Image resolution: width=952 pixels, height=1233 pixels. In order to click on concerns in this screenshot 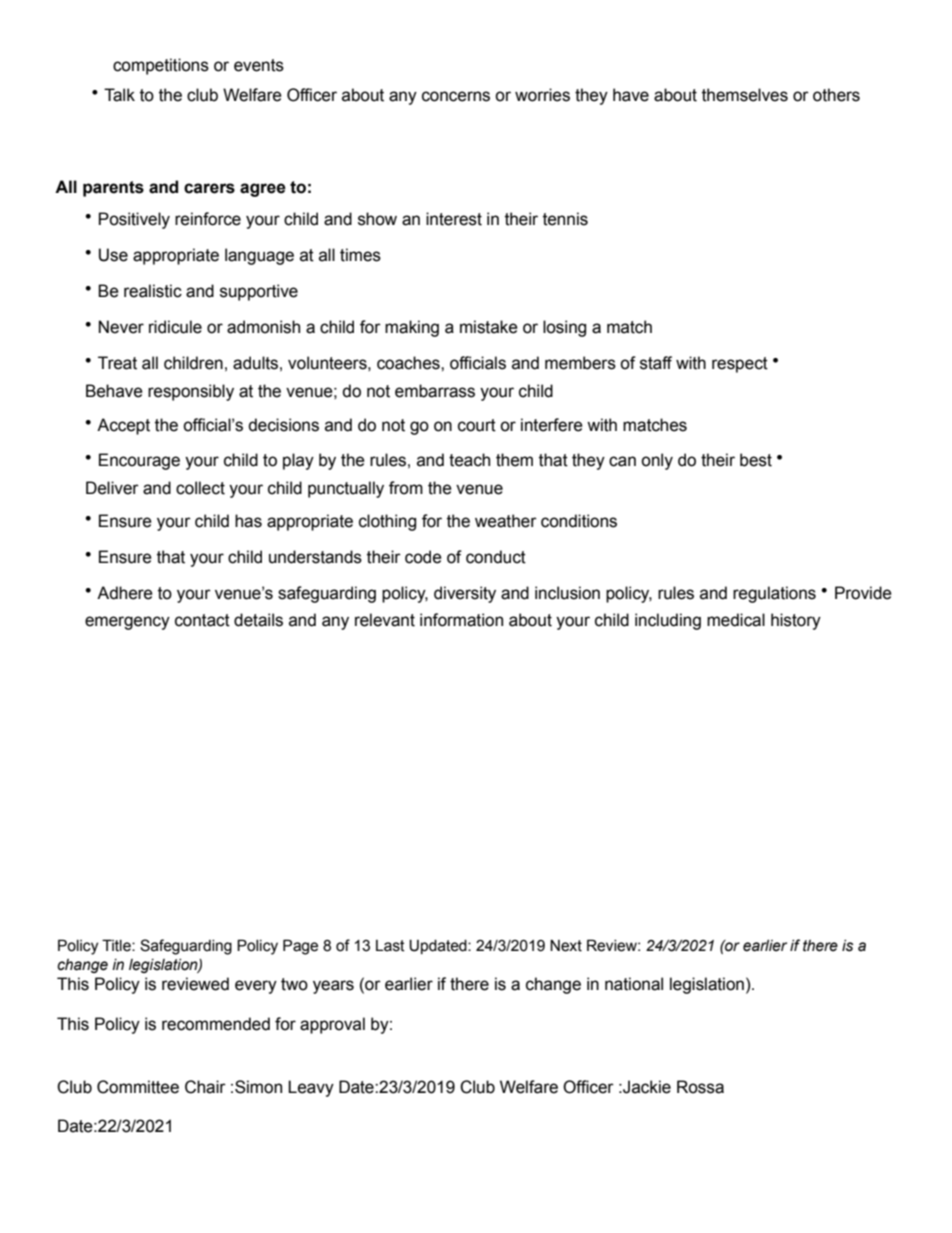, I will do `click(456, 96)`.
